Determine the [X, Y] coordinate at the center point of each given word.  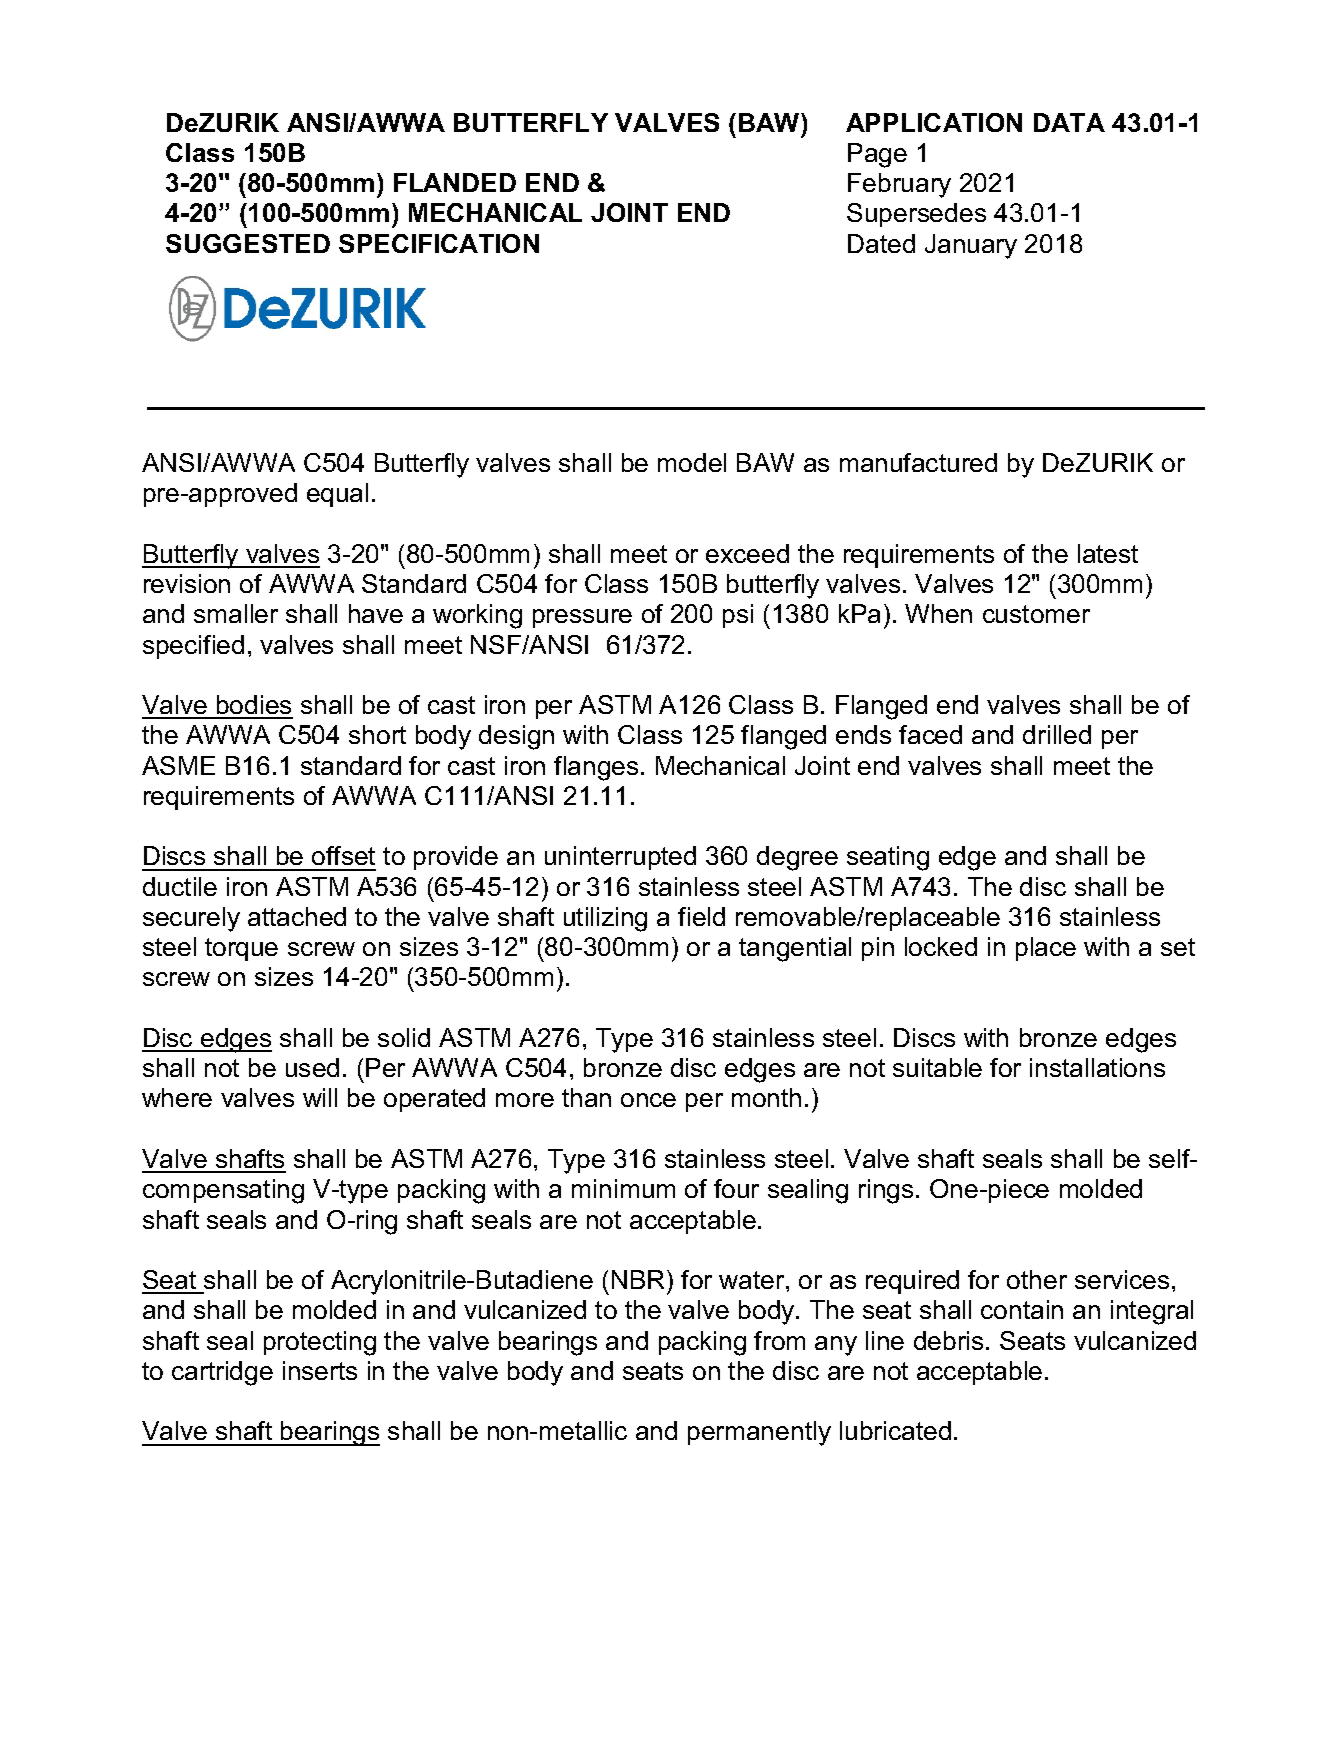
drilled [1057, 734]
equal [337, 495]
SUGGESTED [248, 243]
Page [877, 155]
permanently [759, 1433]
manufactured [918, 462]
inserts [320, 1370]
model [692, 462]
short [377, 734]
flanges [596, 768]
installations [1097, 1067]
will [320, 1097]
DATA [1069, 122]
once [648, 1100]
